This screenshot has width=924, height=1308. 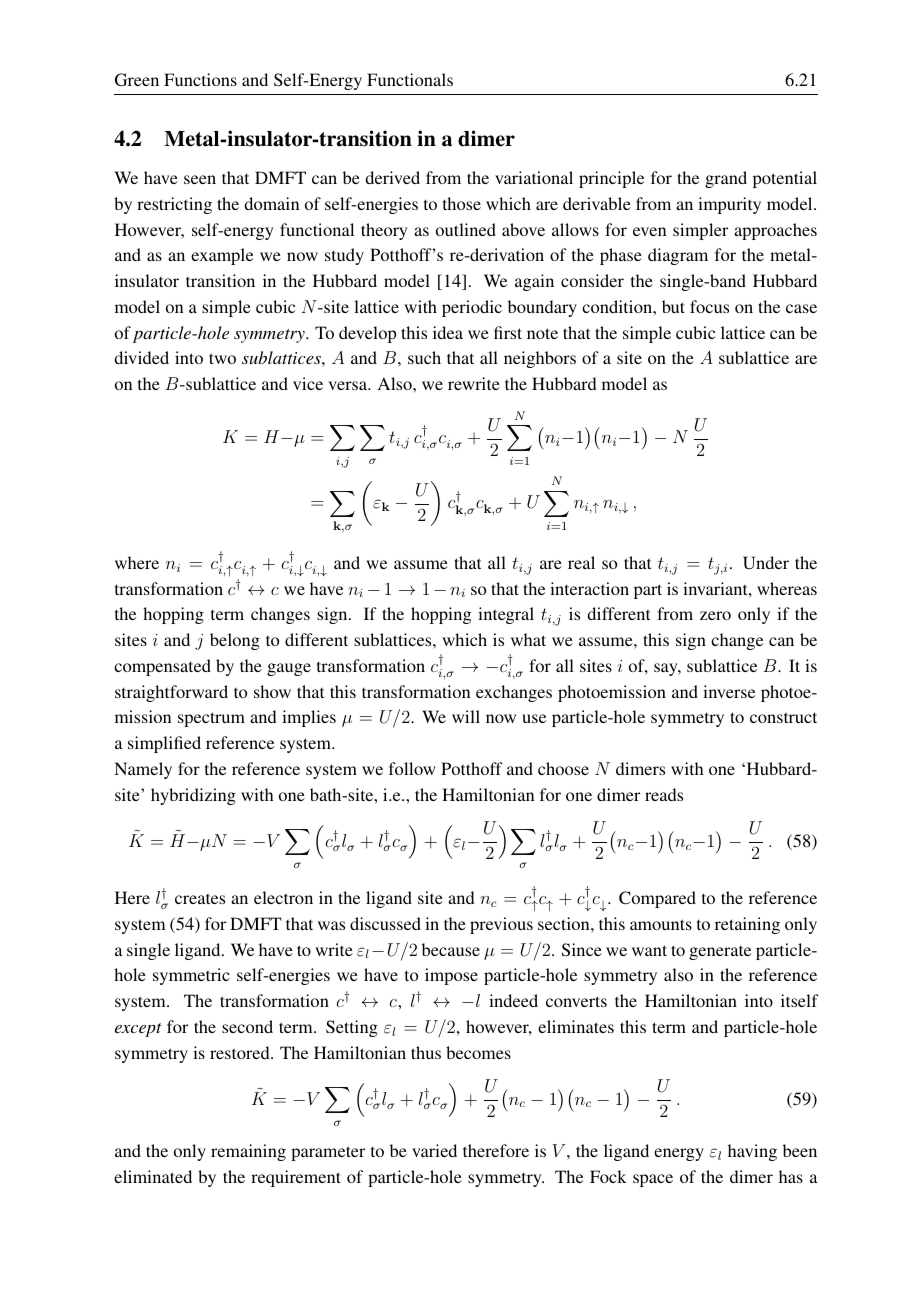 I want to click on variational, so click(x=534, y=177).
